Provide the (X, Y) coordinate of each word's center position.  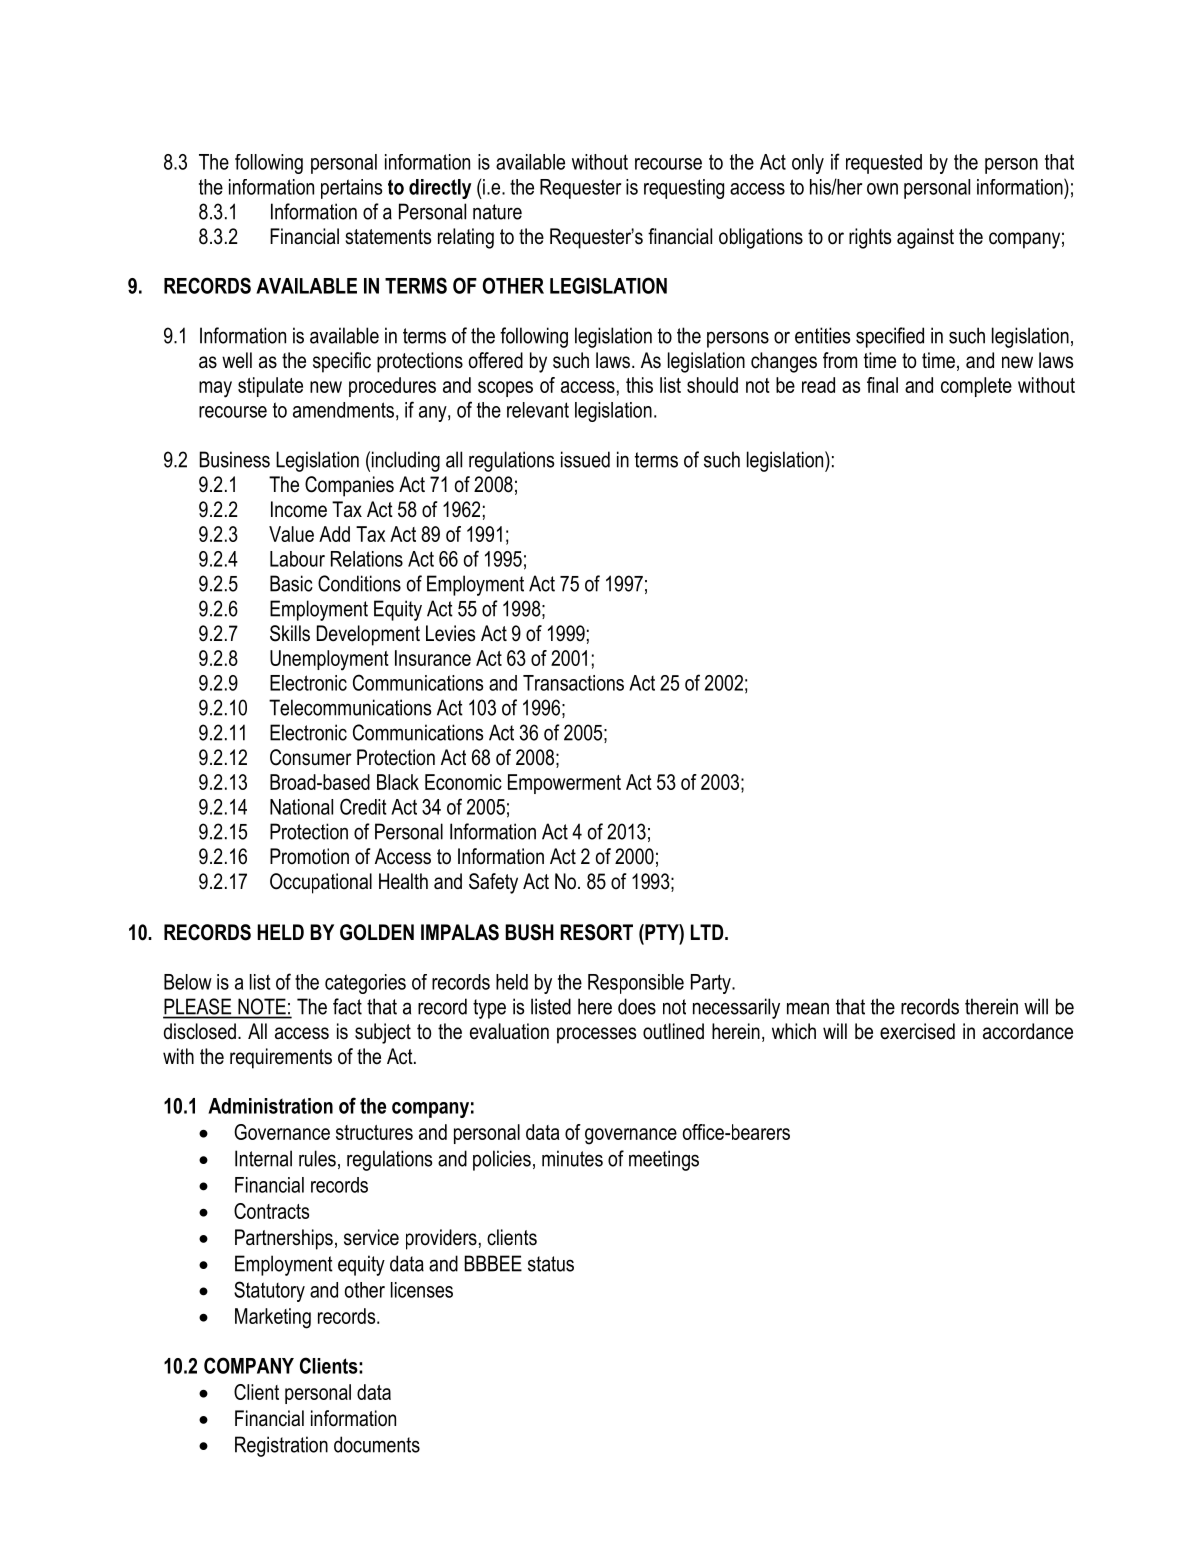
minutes (572, 1158)
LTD (708, 932)
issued (585, 459)
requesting (684, 189)
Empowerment (564, 784)
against (925, 238)
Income (299, 509)
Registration (281, 1446)
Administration (270, 1106)
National (301, 807)
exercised (917, 1031)
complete (976, 387)
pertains (351, 189)
